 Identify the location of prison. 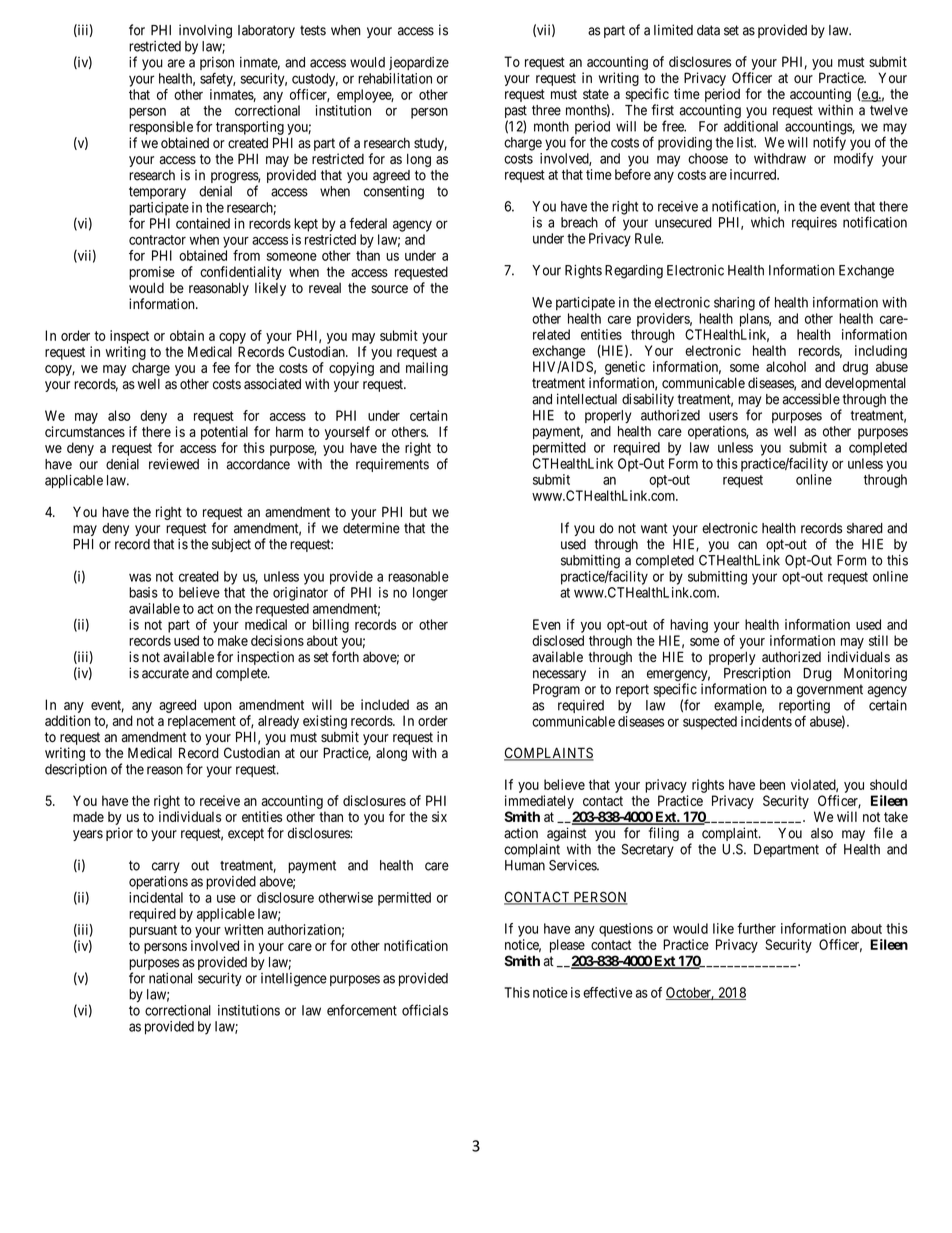
(217, 63).
